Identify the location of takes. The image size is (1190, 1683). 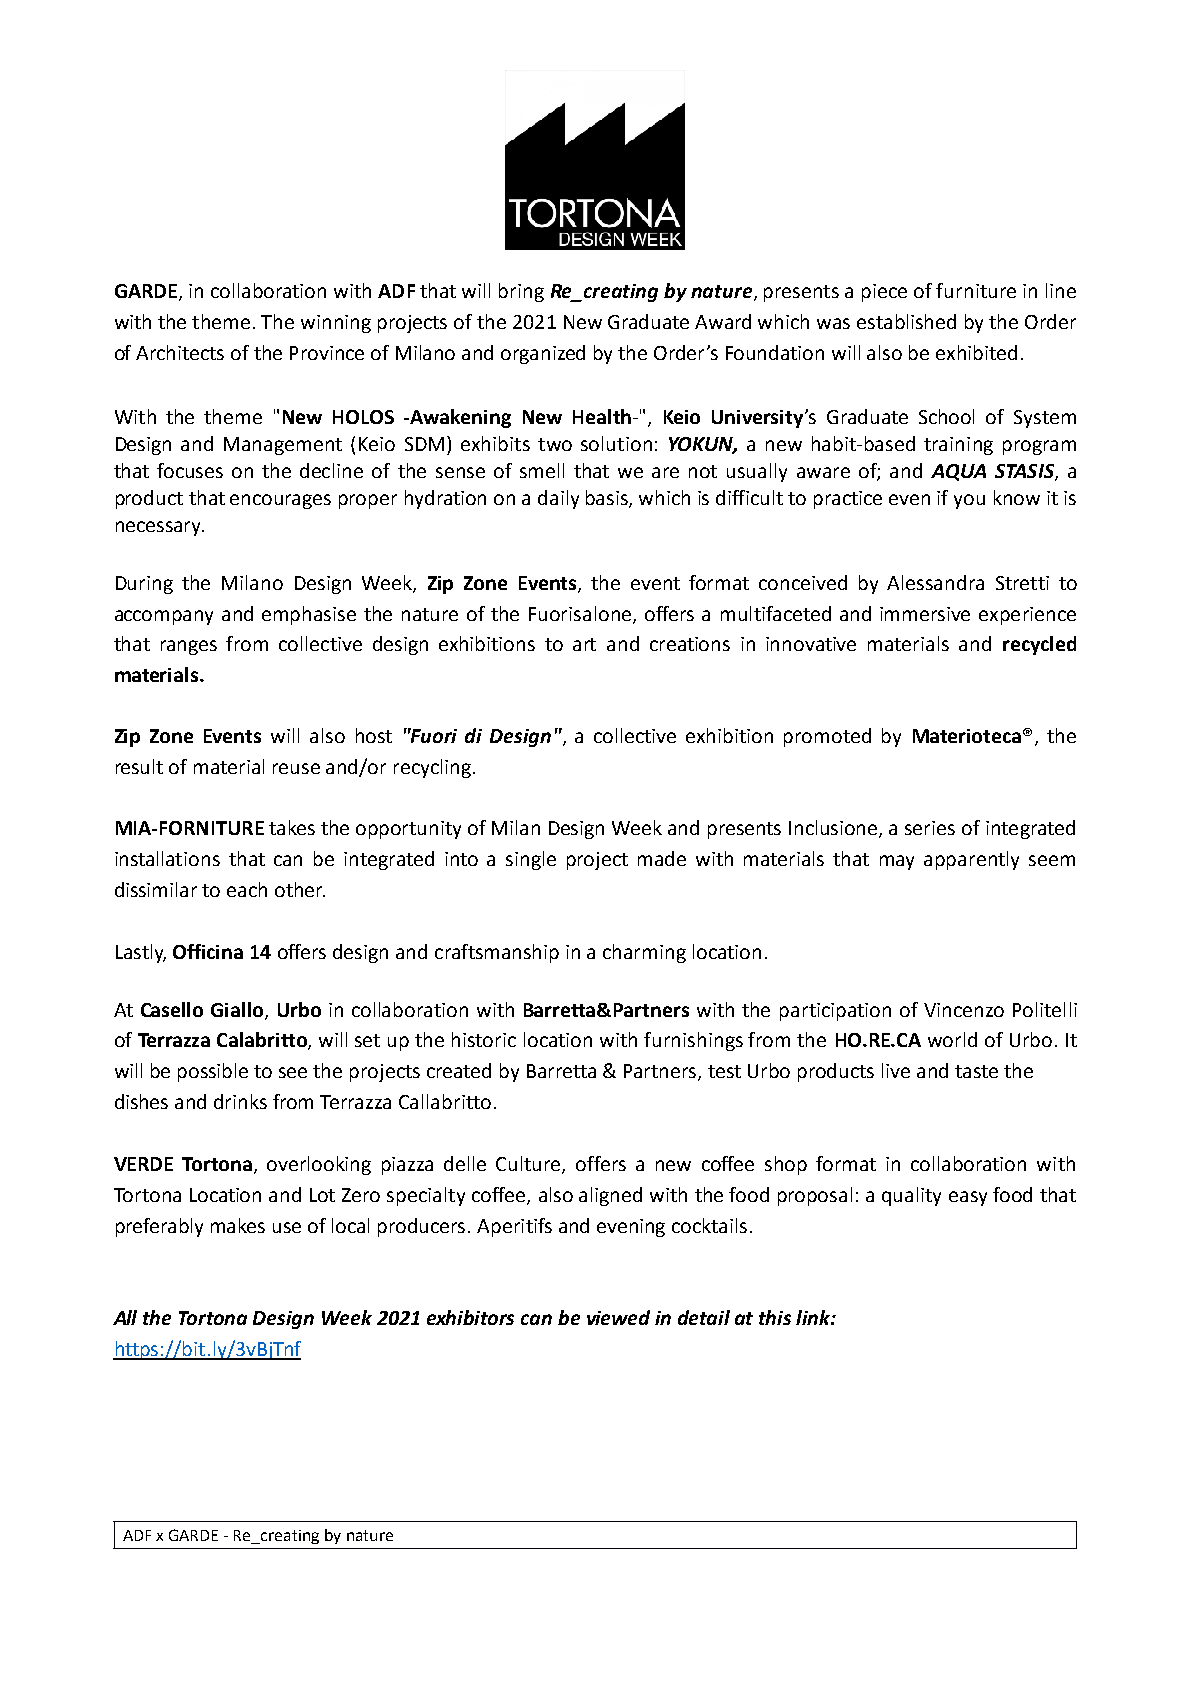
(292, 827).
